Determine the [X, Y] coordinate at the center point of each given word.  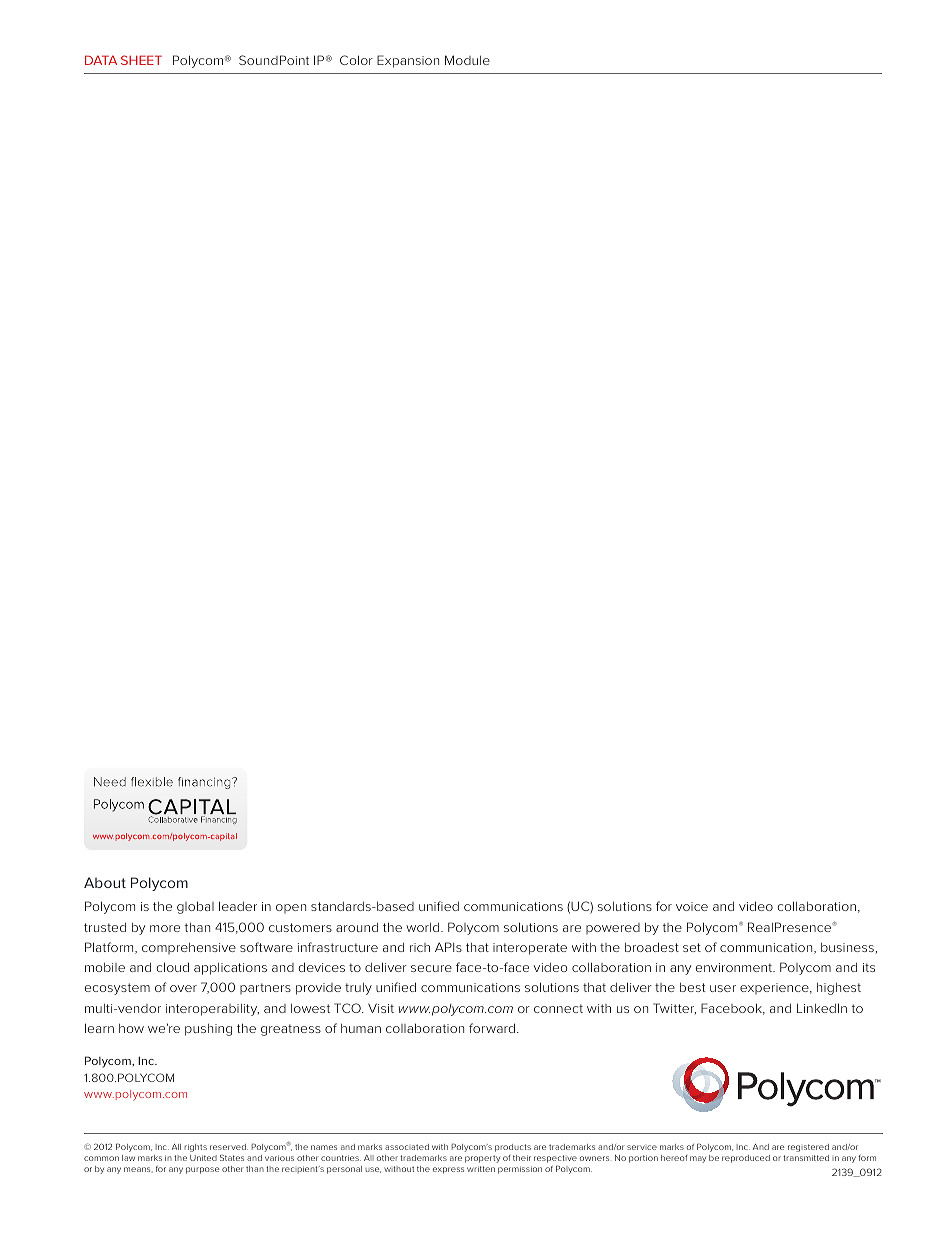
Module [467, 60]
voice [692, 906]
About [105, 882]
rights [195, 1148]
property [482, 1159]
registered [808, 1148]
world [424, 927]
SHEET [141, 60]
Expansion [408, 61]
